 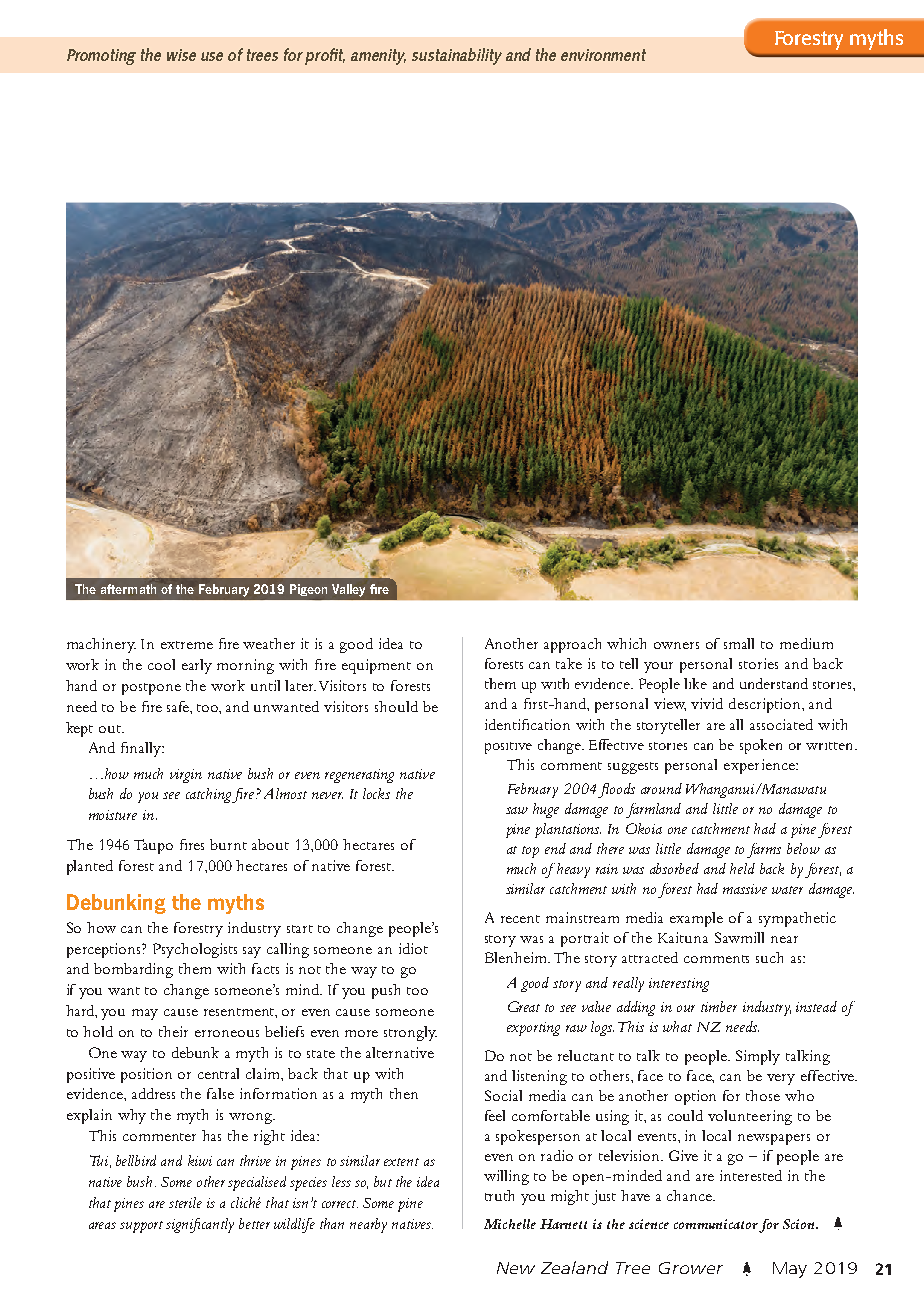 What do you see at coordinates (745, 889) in the screenshot?
I see `massive` at bounding box center [745, 889].
